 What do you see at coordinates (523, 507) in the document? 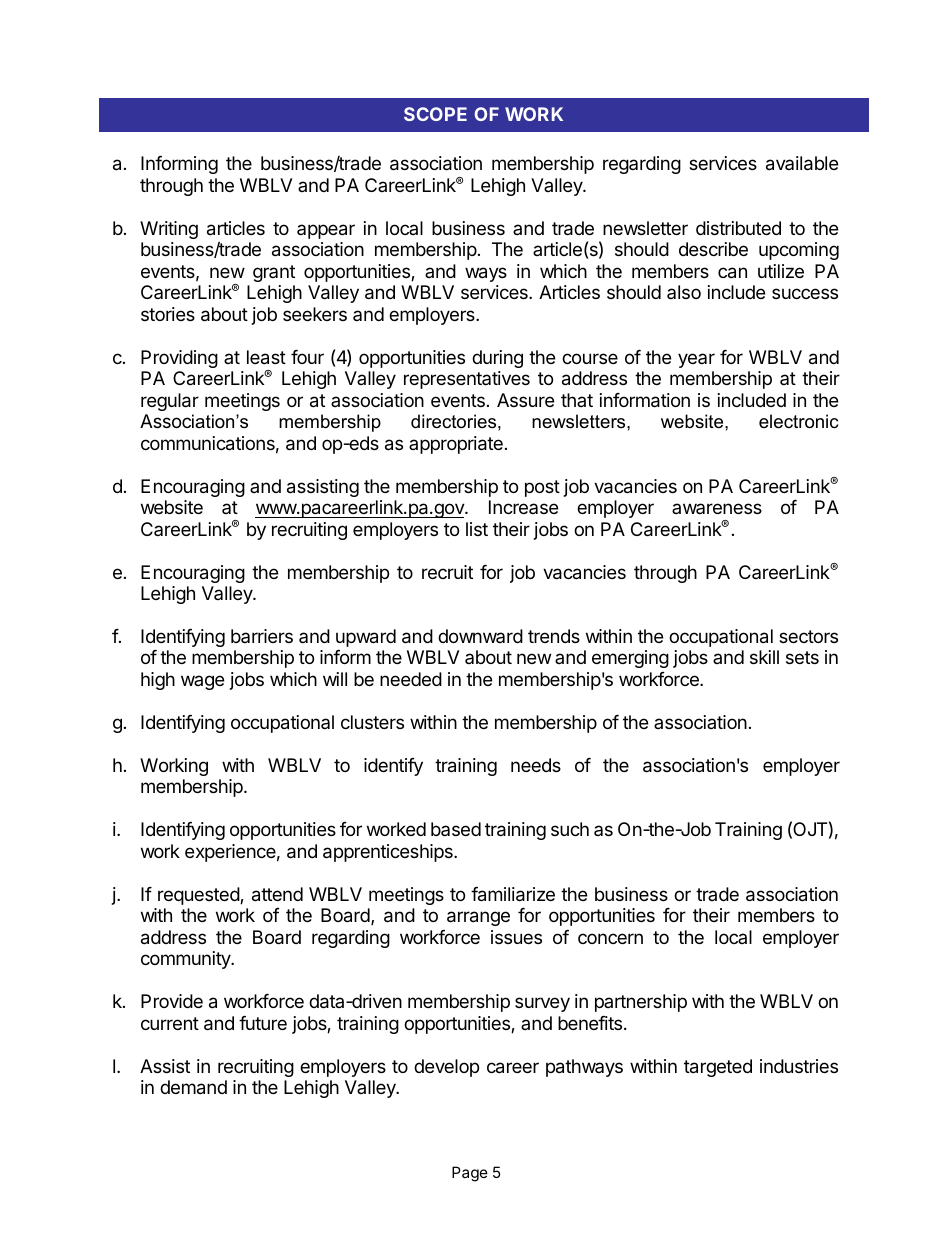
I see `Increase` at bounding box center [523, 507].
